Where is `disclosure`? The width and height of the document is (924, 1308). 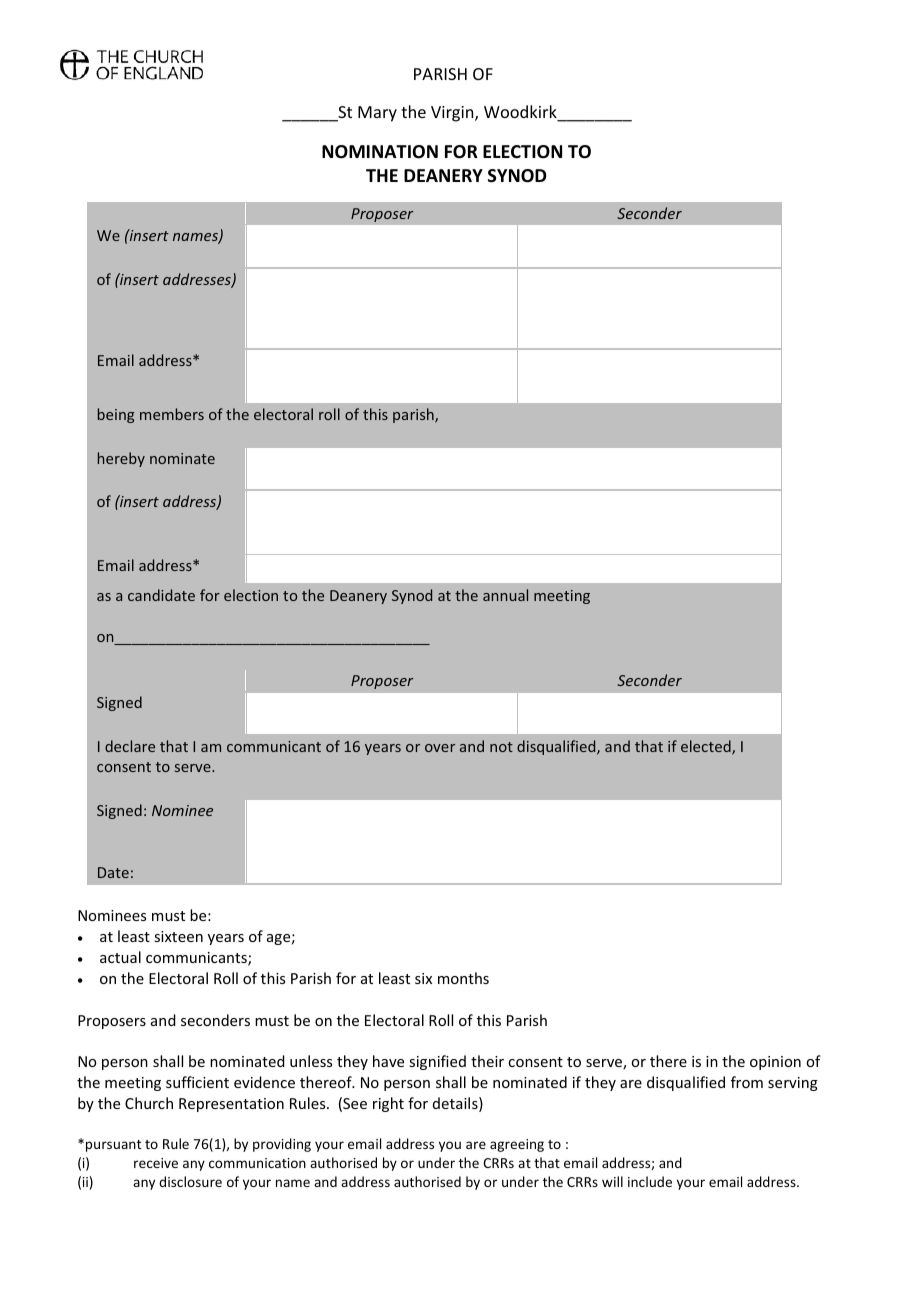 disclosure is located at coordinates (190, 1181).
